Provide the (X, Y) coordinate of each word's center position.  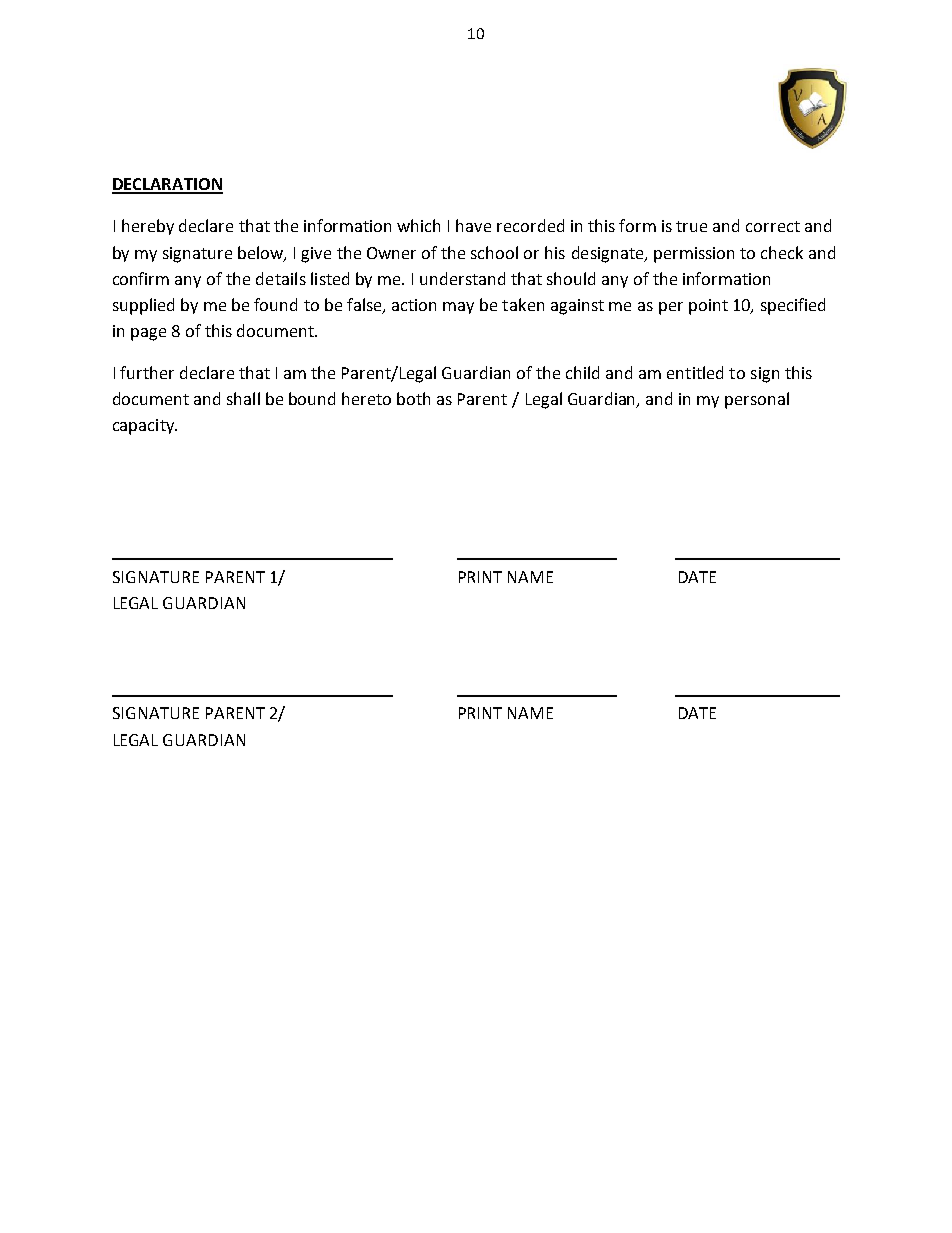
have (473, 225)
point (708, 307)
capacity (144, 427)
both (413, 398)
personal (757, 400)
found (275, 304)
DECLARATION (167, 185)
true (691, 226)
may (458, 308)
